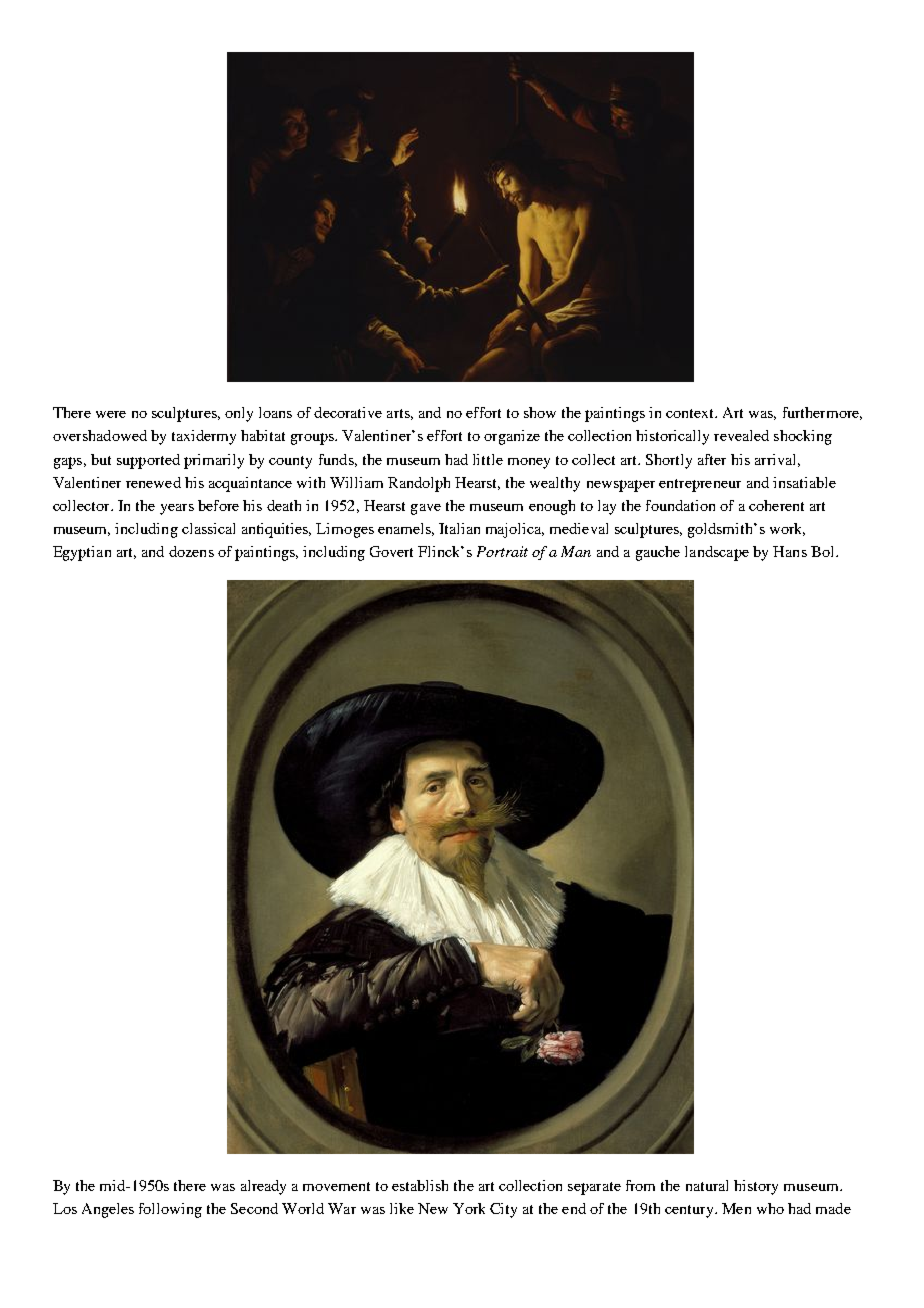 This document has width=924, height=1308. Describe the element at coordinates (191, 551) in the document. I see `dozens` at that location.
